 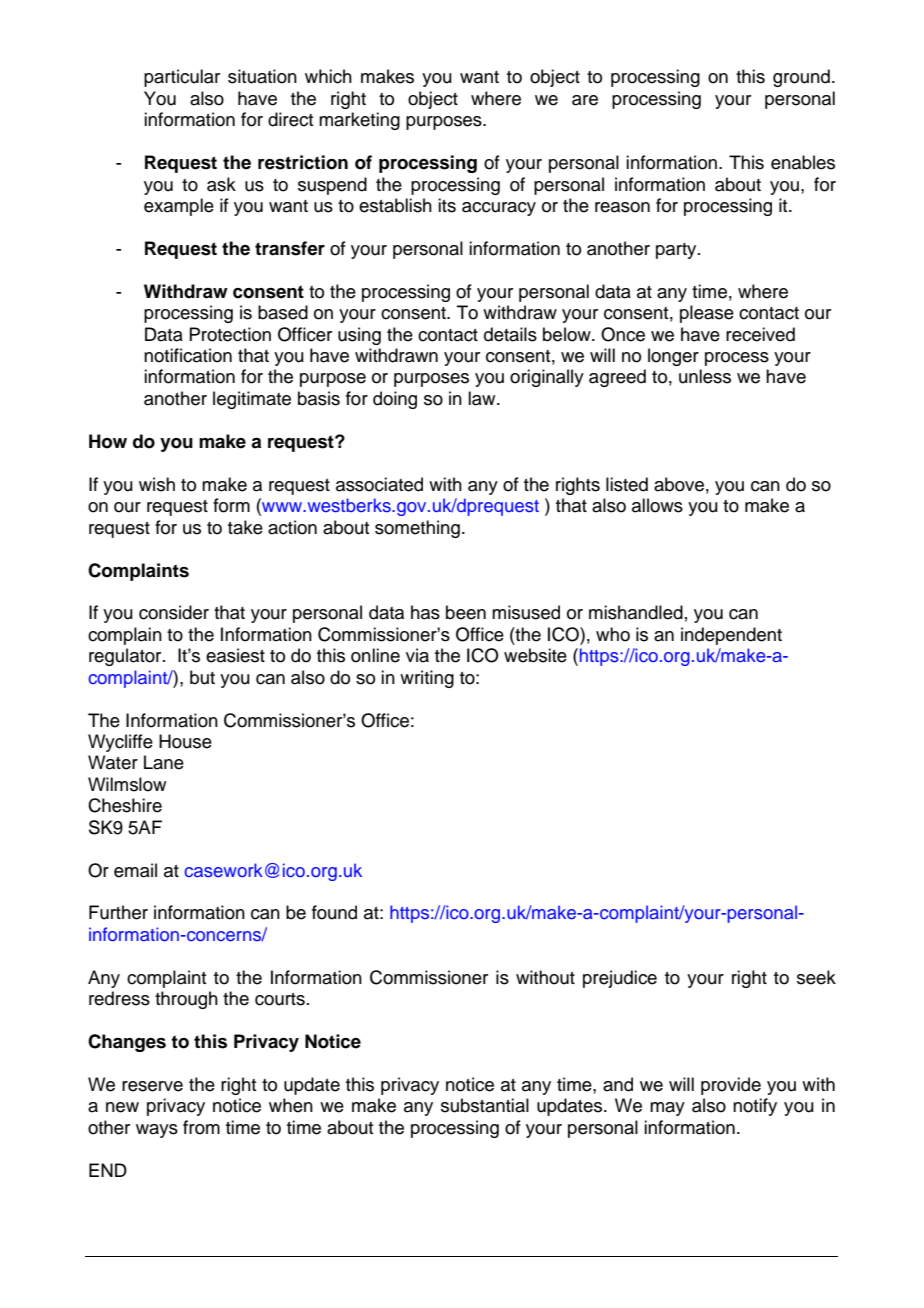 What do you see at coordinates (427, 679) in the image?
I see `writing` at bounding box center [427, 679].
